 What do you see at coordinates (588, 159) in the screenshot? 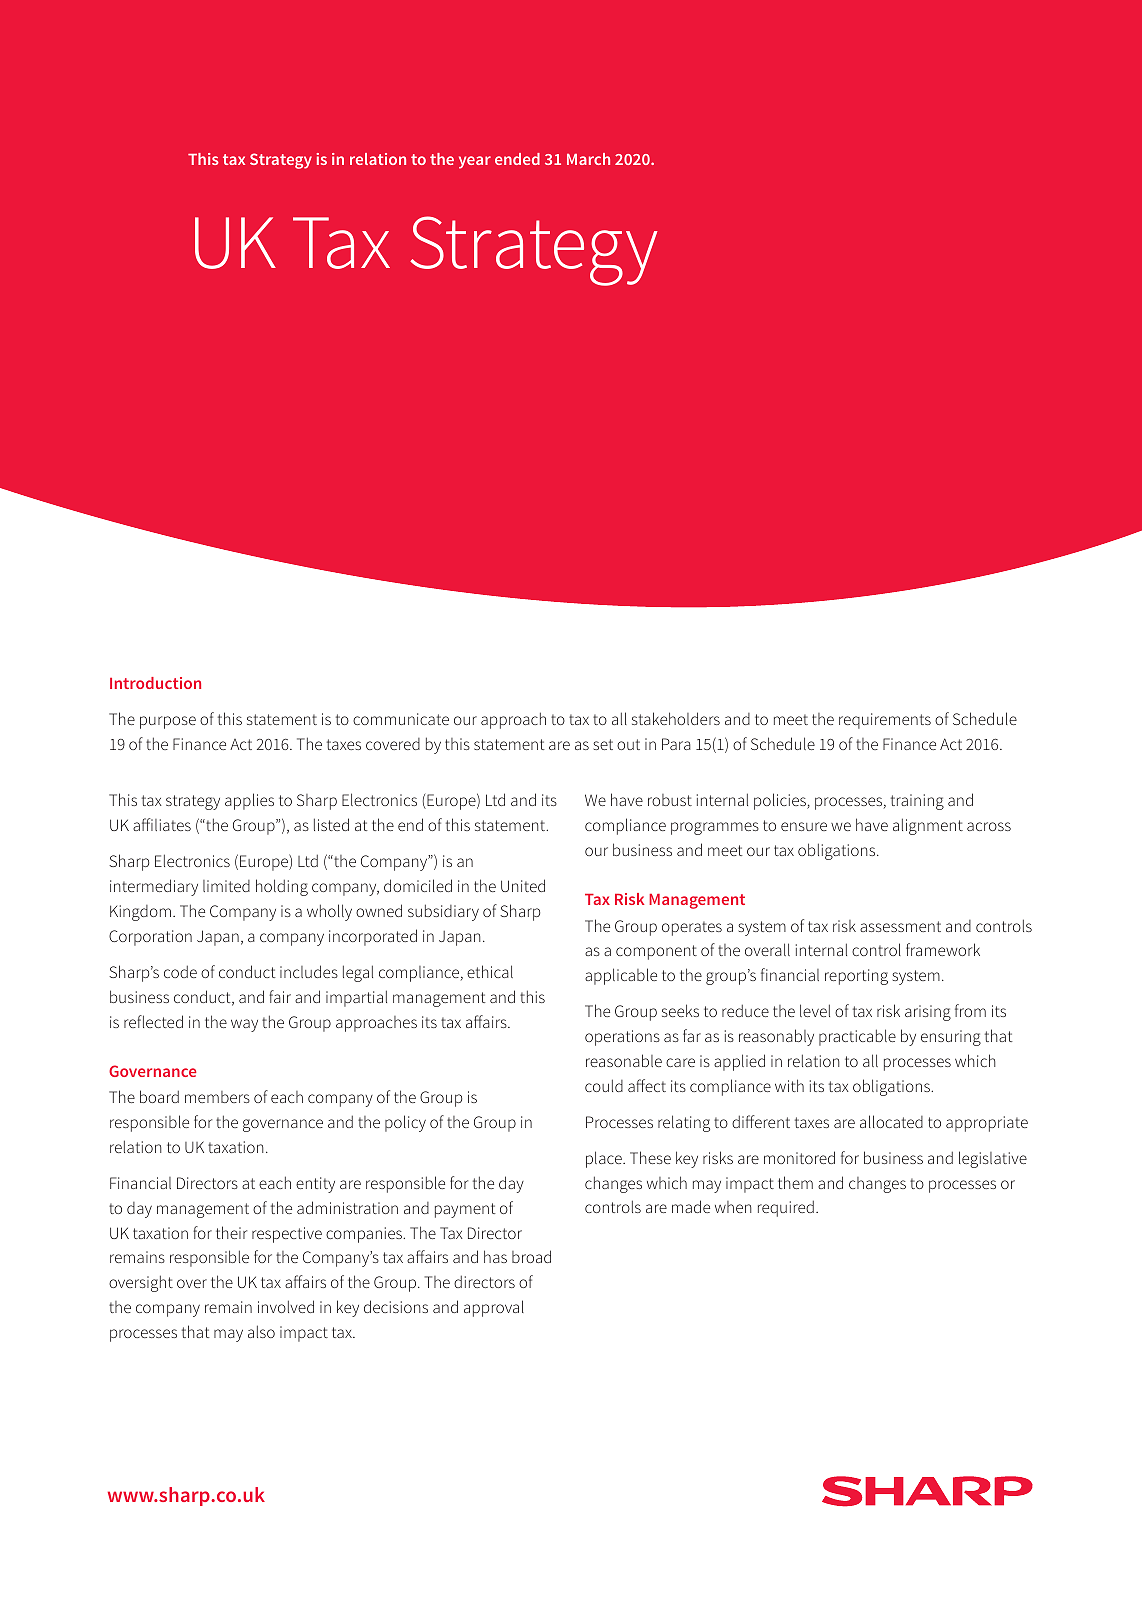
I see `March` at bounding box center [588, 159].
